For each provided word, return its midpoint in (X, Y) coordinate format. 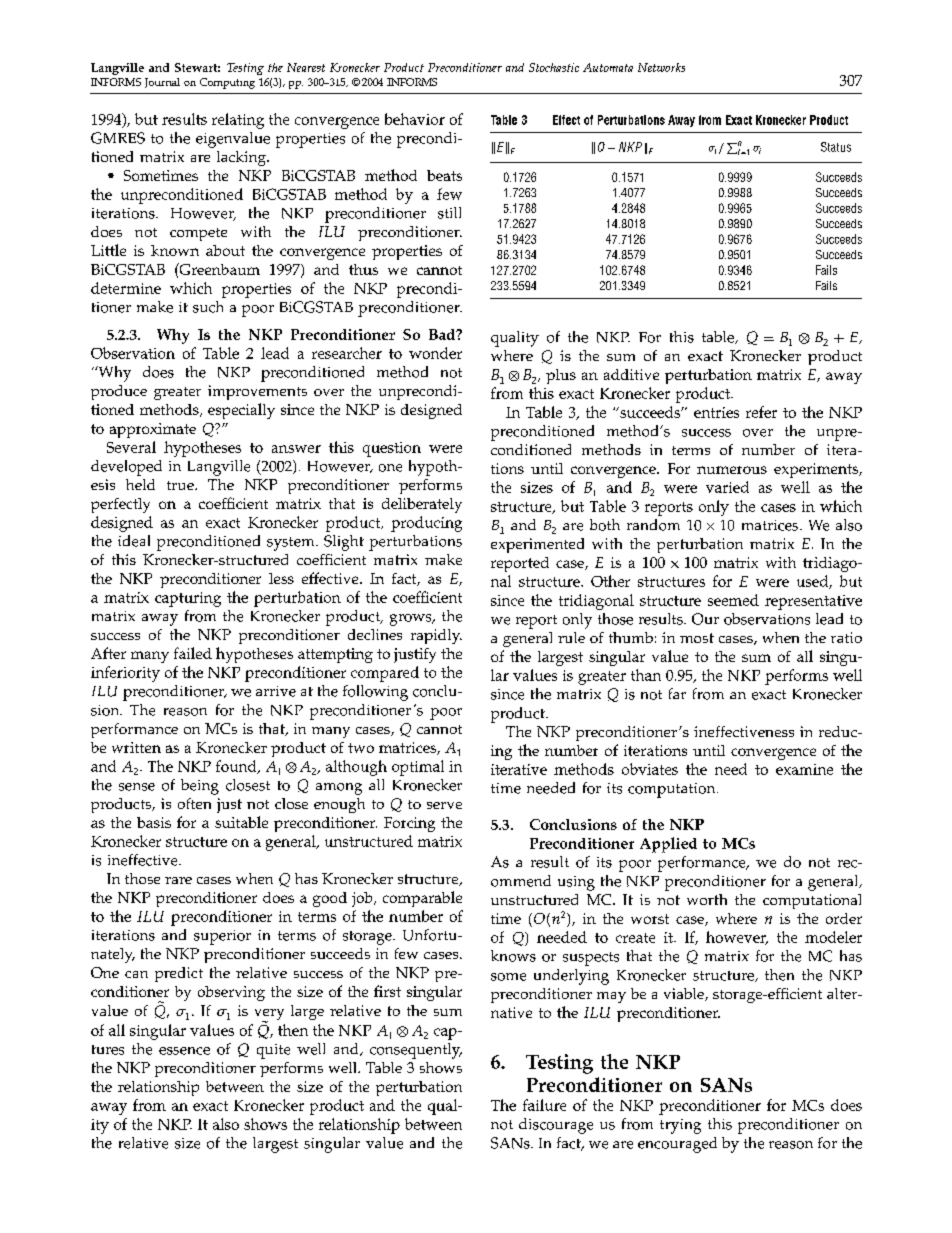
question (392, 449)
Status (836, 147)
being (200, 787)
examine (804, 769)
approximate (153, 430)
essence (184, 1051)
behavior (415, 119)
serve (444, 805)
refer (761, 412)
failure (544, 1105)
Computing (227, 83)
